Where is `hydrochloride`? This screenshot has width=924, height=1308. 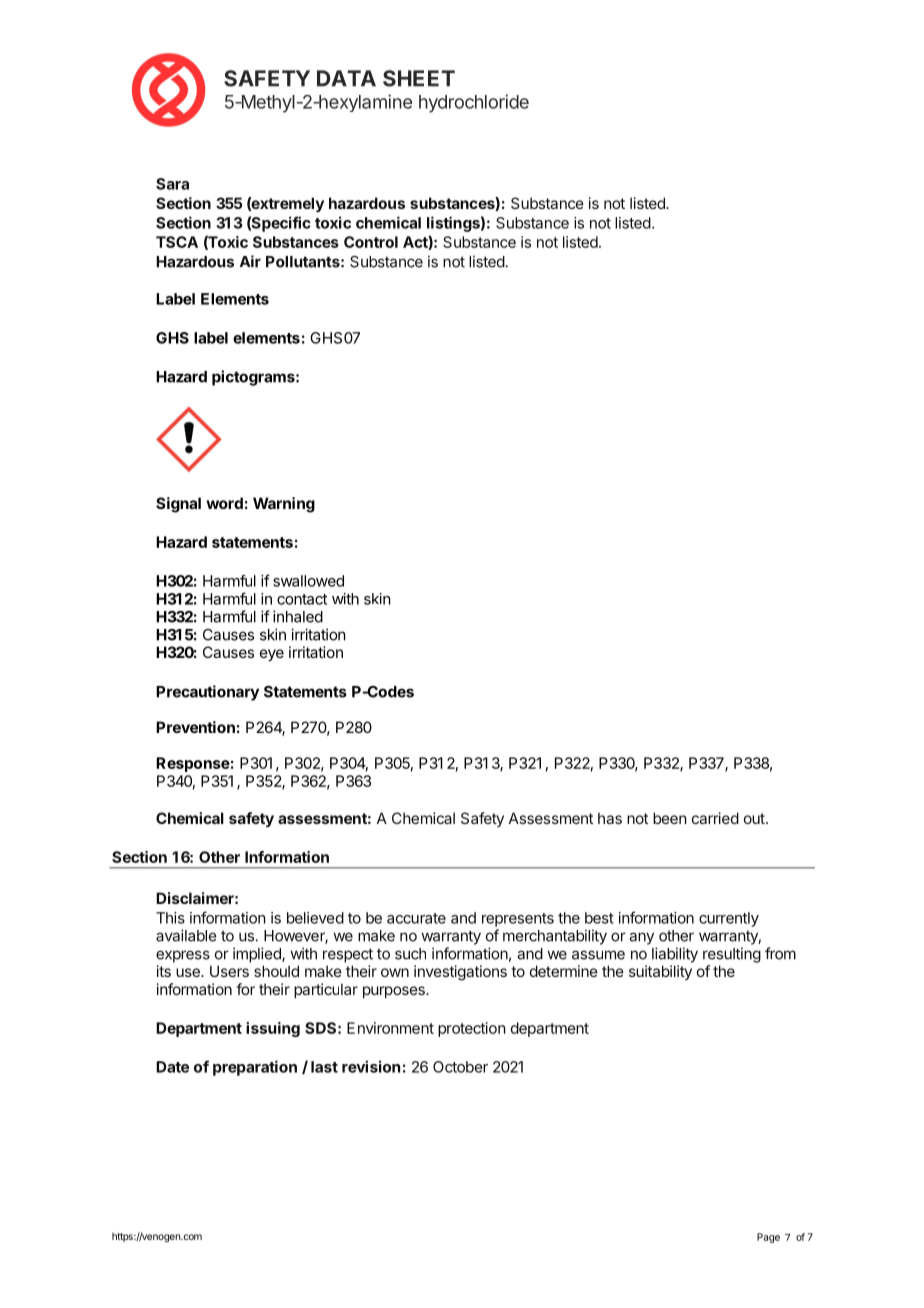
hydrochloride is located at coordinates (474, 103).
